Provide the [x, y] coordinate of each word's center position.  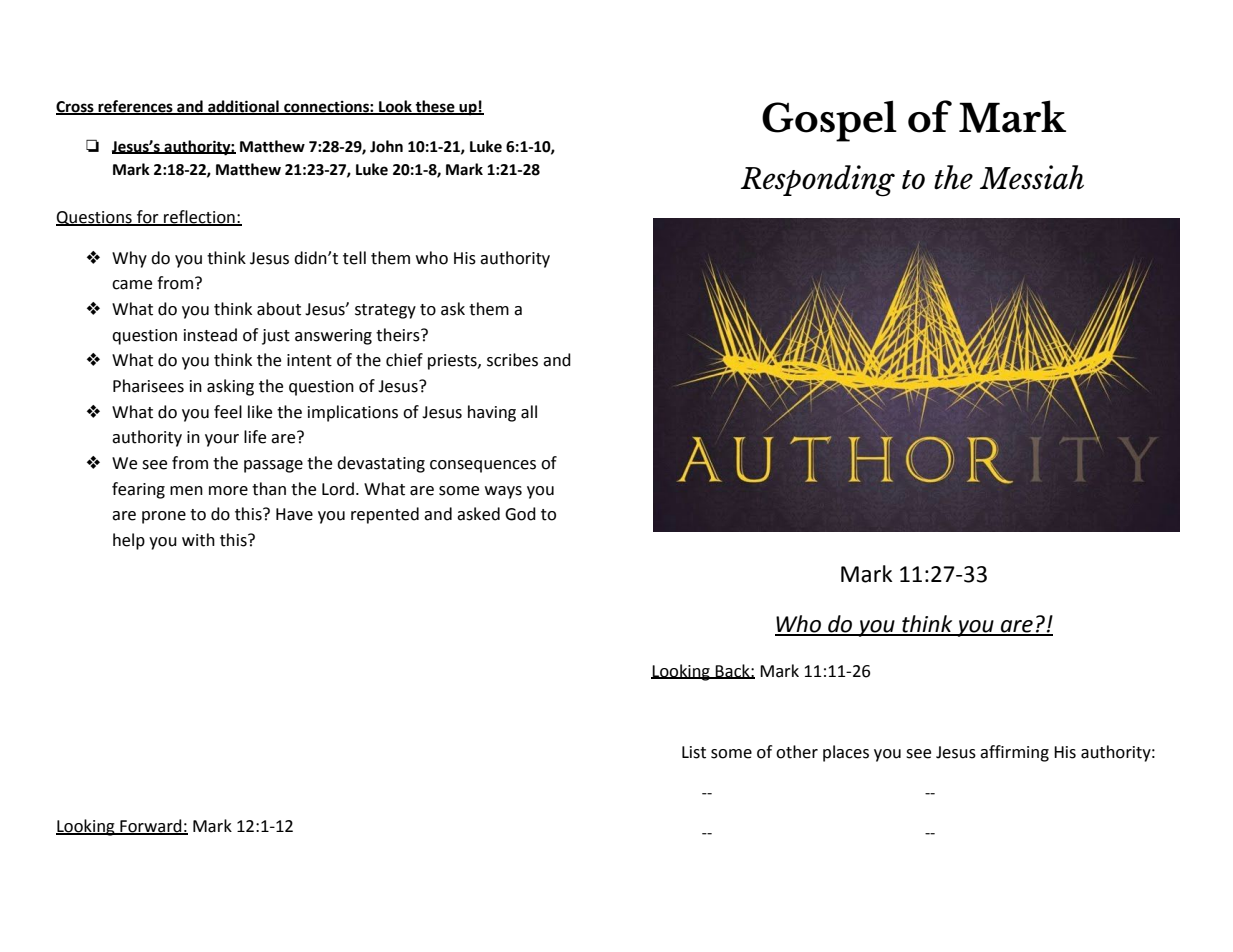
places [846, 753]
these [435, 107]
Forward [151, 826]
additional [243, 107]
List [694, 752]
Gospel [829, 121]
